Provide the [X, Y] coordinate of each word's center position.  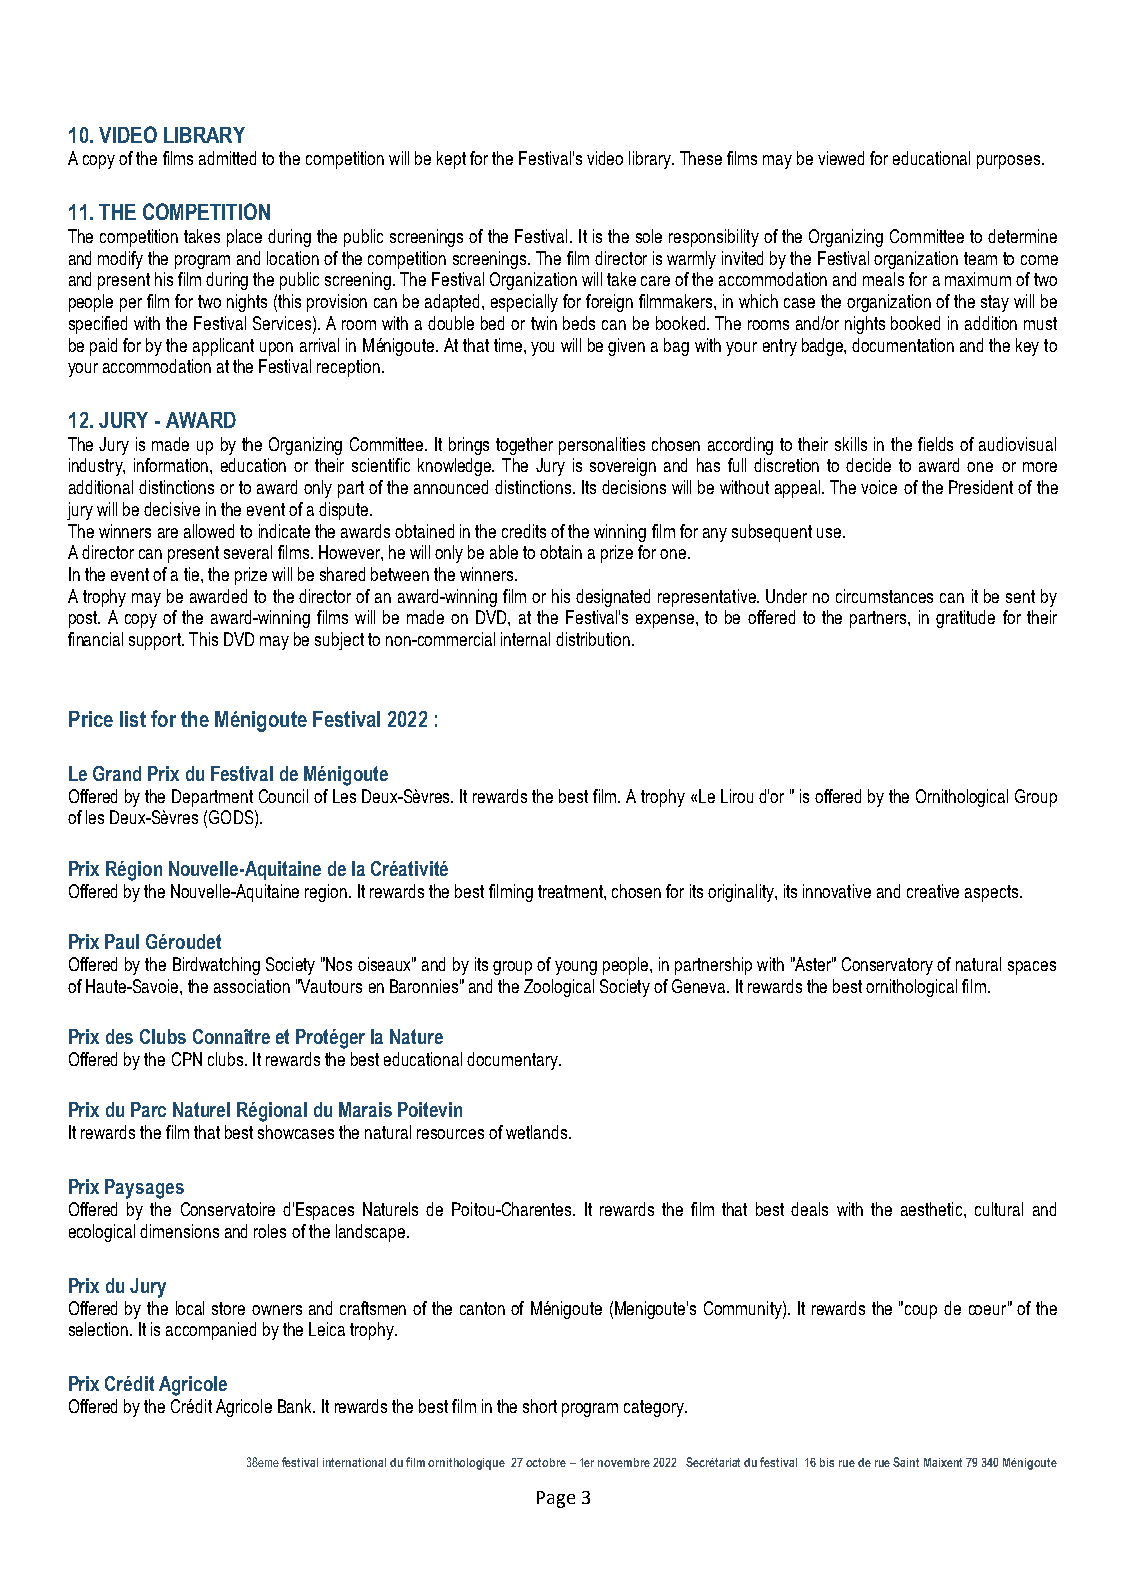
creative [933, 891]
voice [879, 487]
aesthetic [933, 1209]
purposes [1010, 162]
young [576, 968]
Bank [296, 1406]
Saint [906, 1462]
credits [524, 531]
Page [556, 1499]
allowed [209, 531]
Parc [148, 1109]
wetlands [538, 1132]
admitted [227, 158]
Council [283, 796]
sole [649, 236]
